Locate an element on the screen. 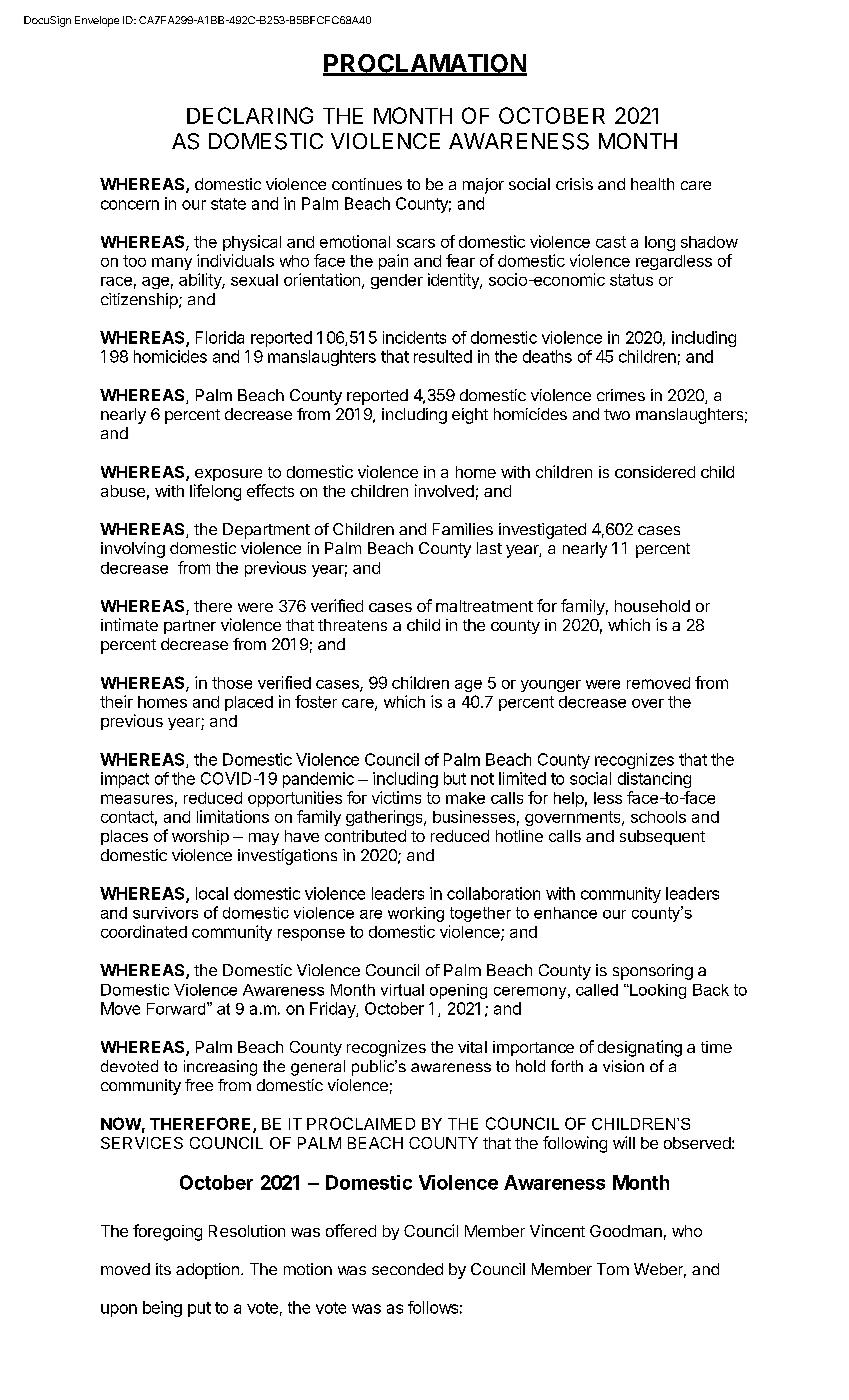 Image resolution: width=849 pixels, height=1400 pixels. Tom is located at coordinates (613, 1269).
